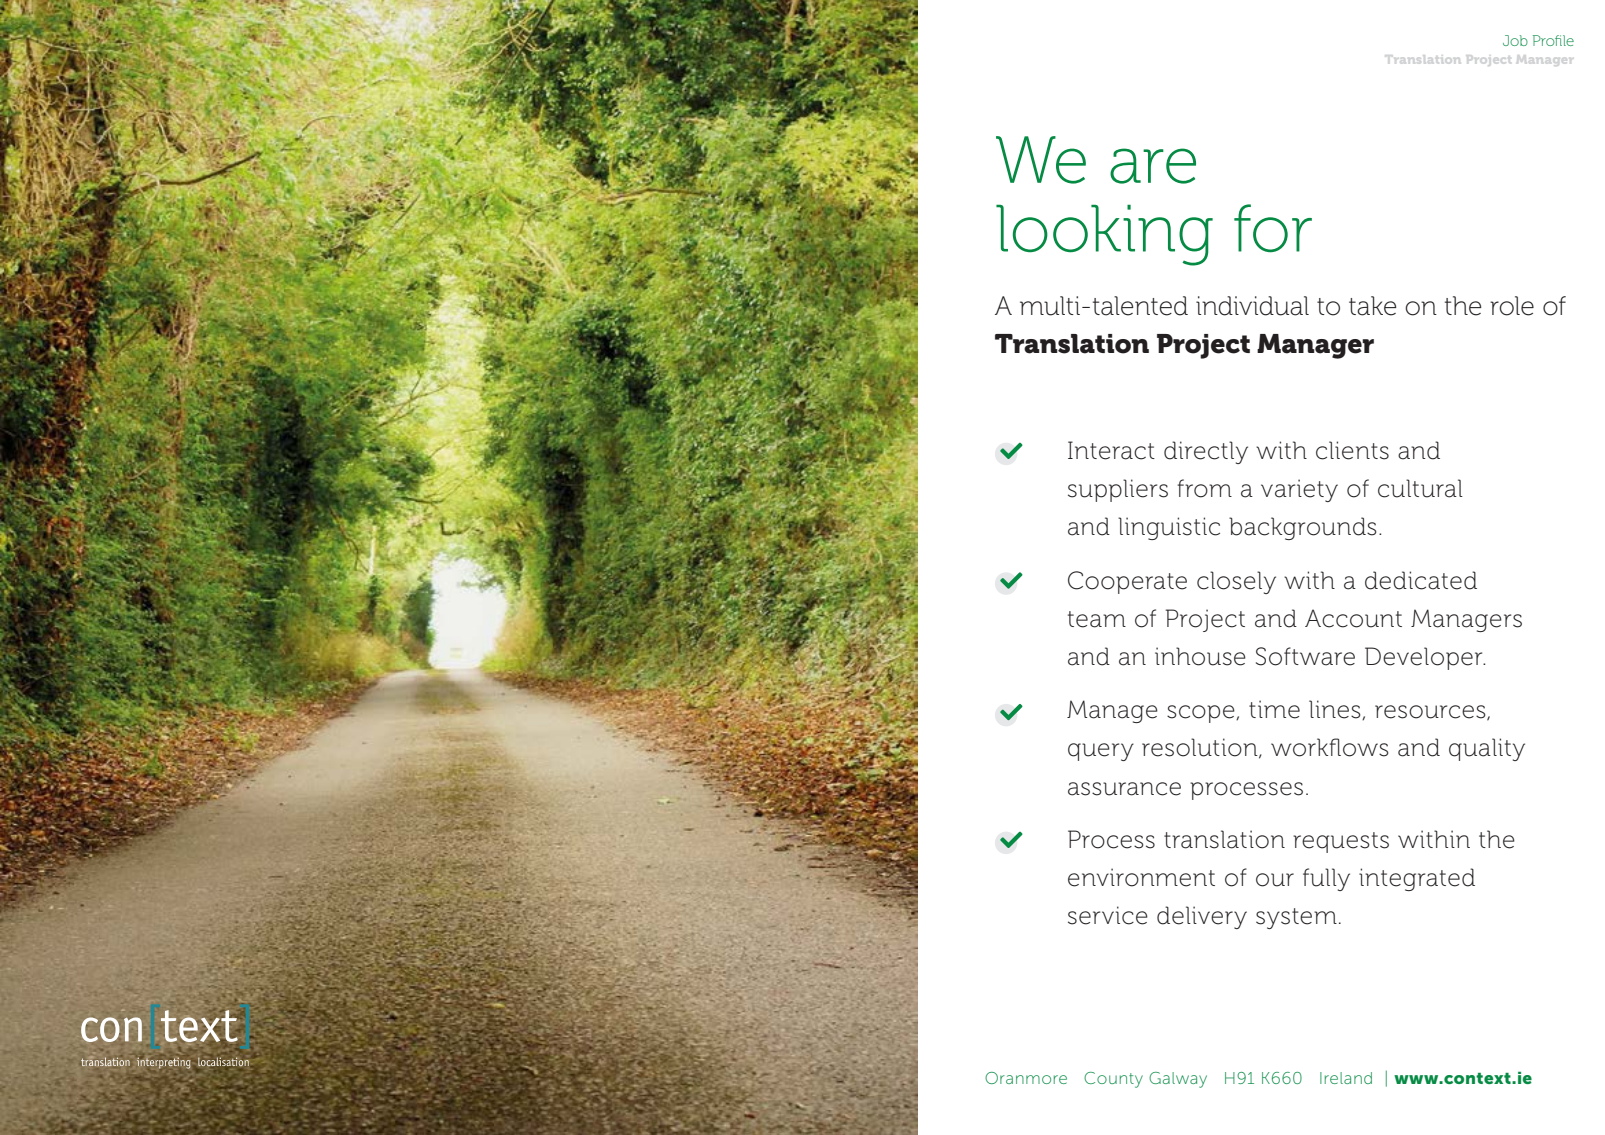  Describe the element at coordinates (1273, 228) in the document. I see `for` at that location.
